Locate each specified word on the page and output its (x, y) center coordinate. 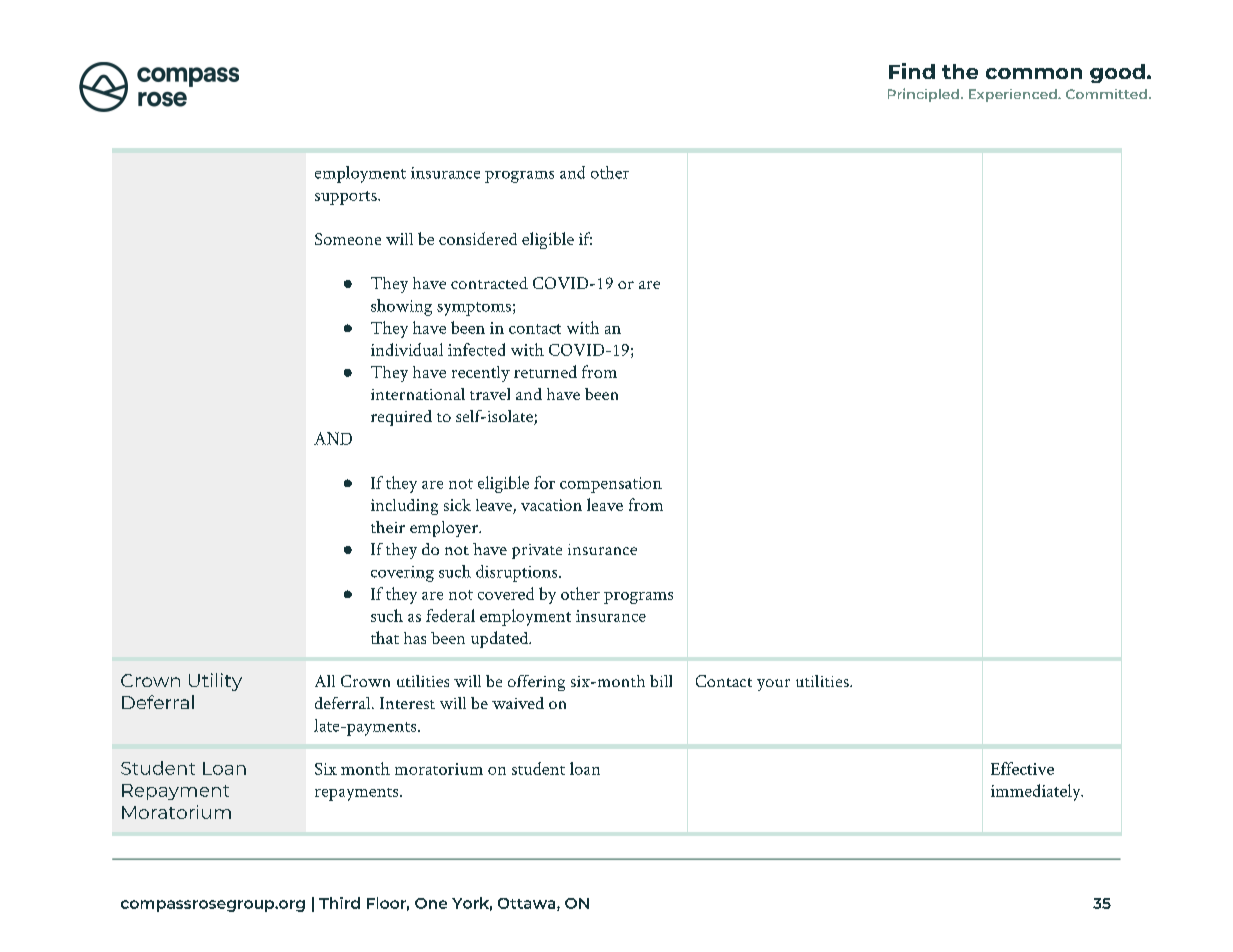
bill (661, 681)
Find (912, 71)
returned (545, 371)
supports (347, 198)
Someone (348, 239)
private (537, 551)
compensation (611, 485)
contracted (489, 283)
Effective (1022, 768)
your (773, 685)
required (401, 418)
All (325, 681)
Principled (923, 95)
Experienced (1014, 95)
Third (339, 903)
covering (402, 574)
